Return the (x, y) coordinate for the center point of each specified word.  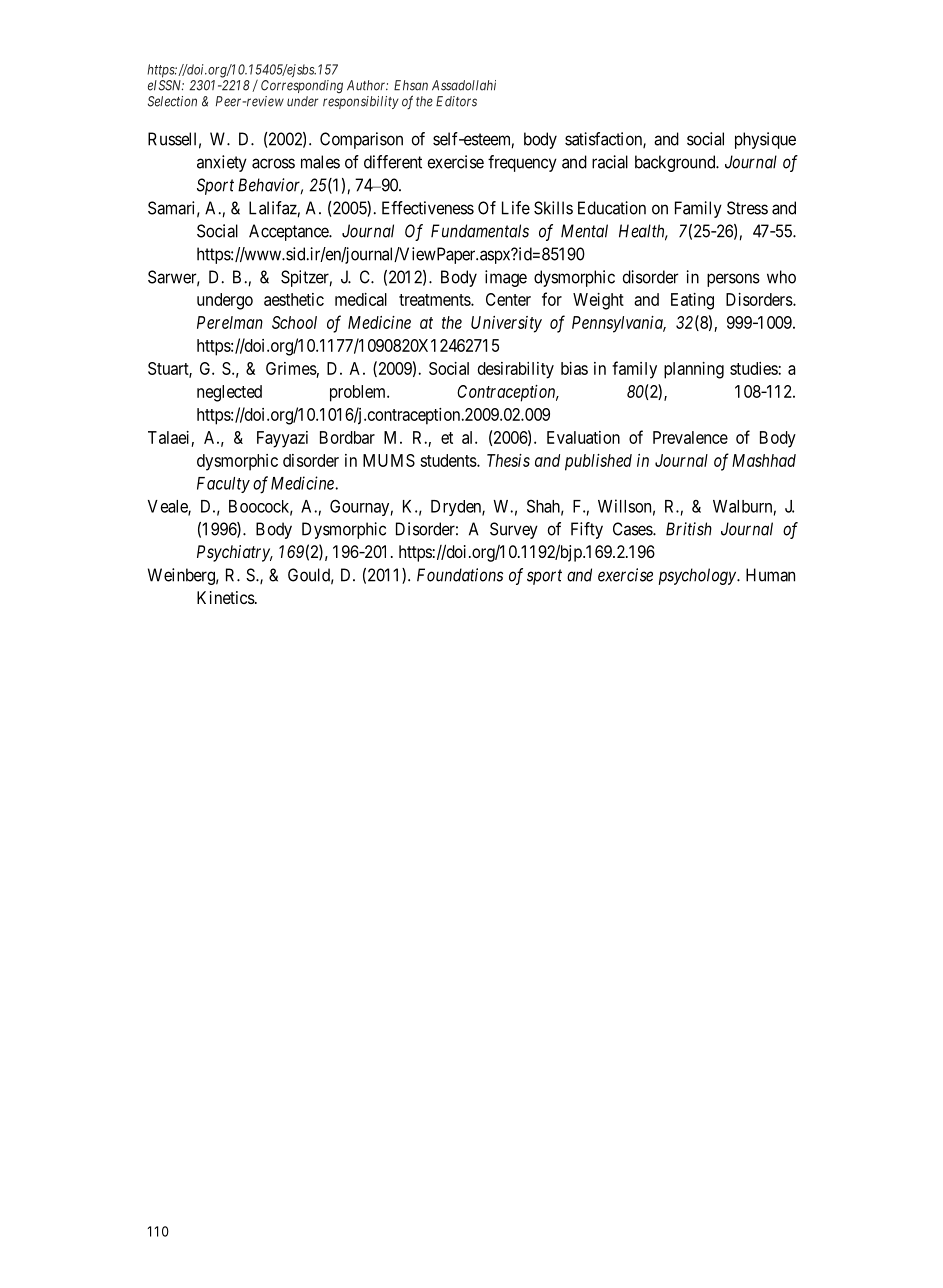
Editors (456, 101)
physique (765, 140)
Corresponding (302, 86)
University (506, 324)
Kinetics (226, 597)
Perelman (230, 322)
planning (694, 370)
